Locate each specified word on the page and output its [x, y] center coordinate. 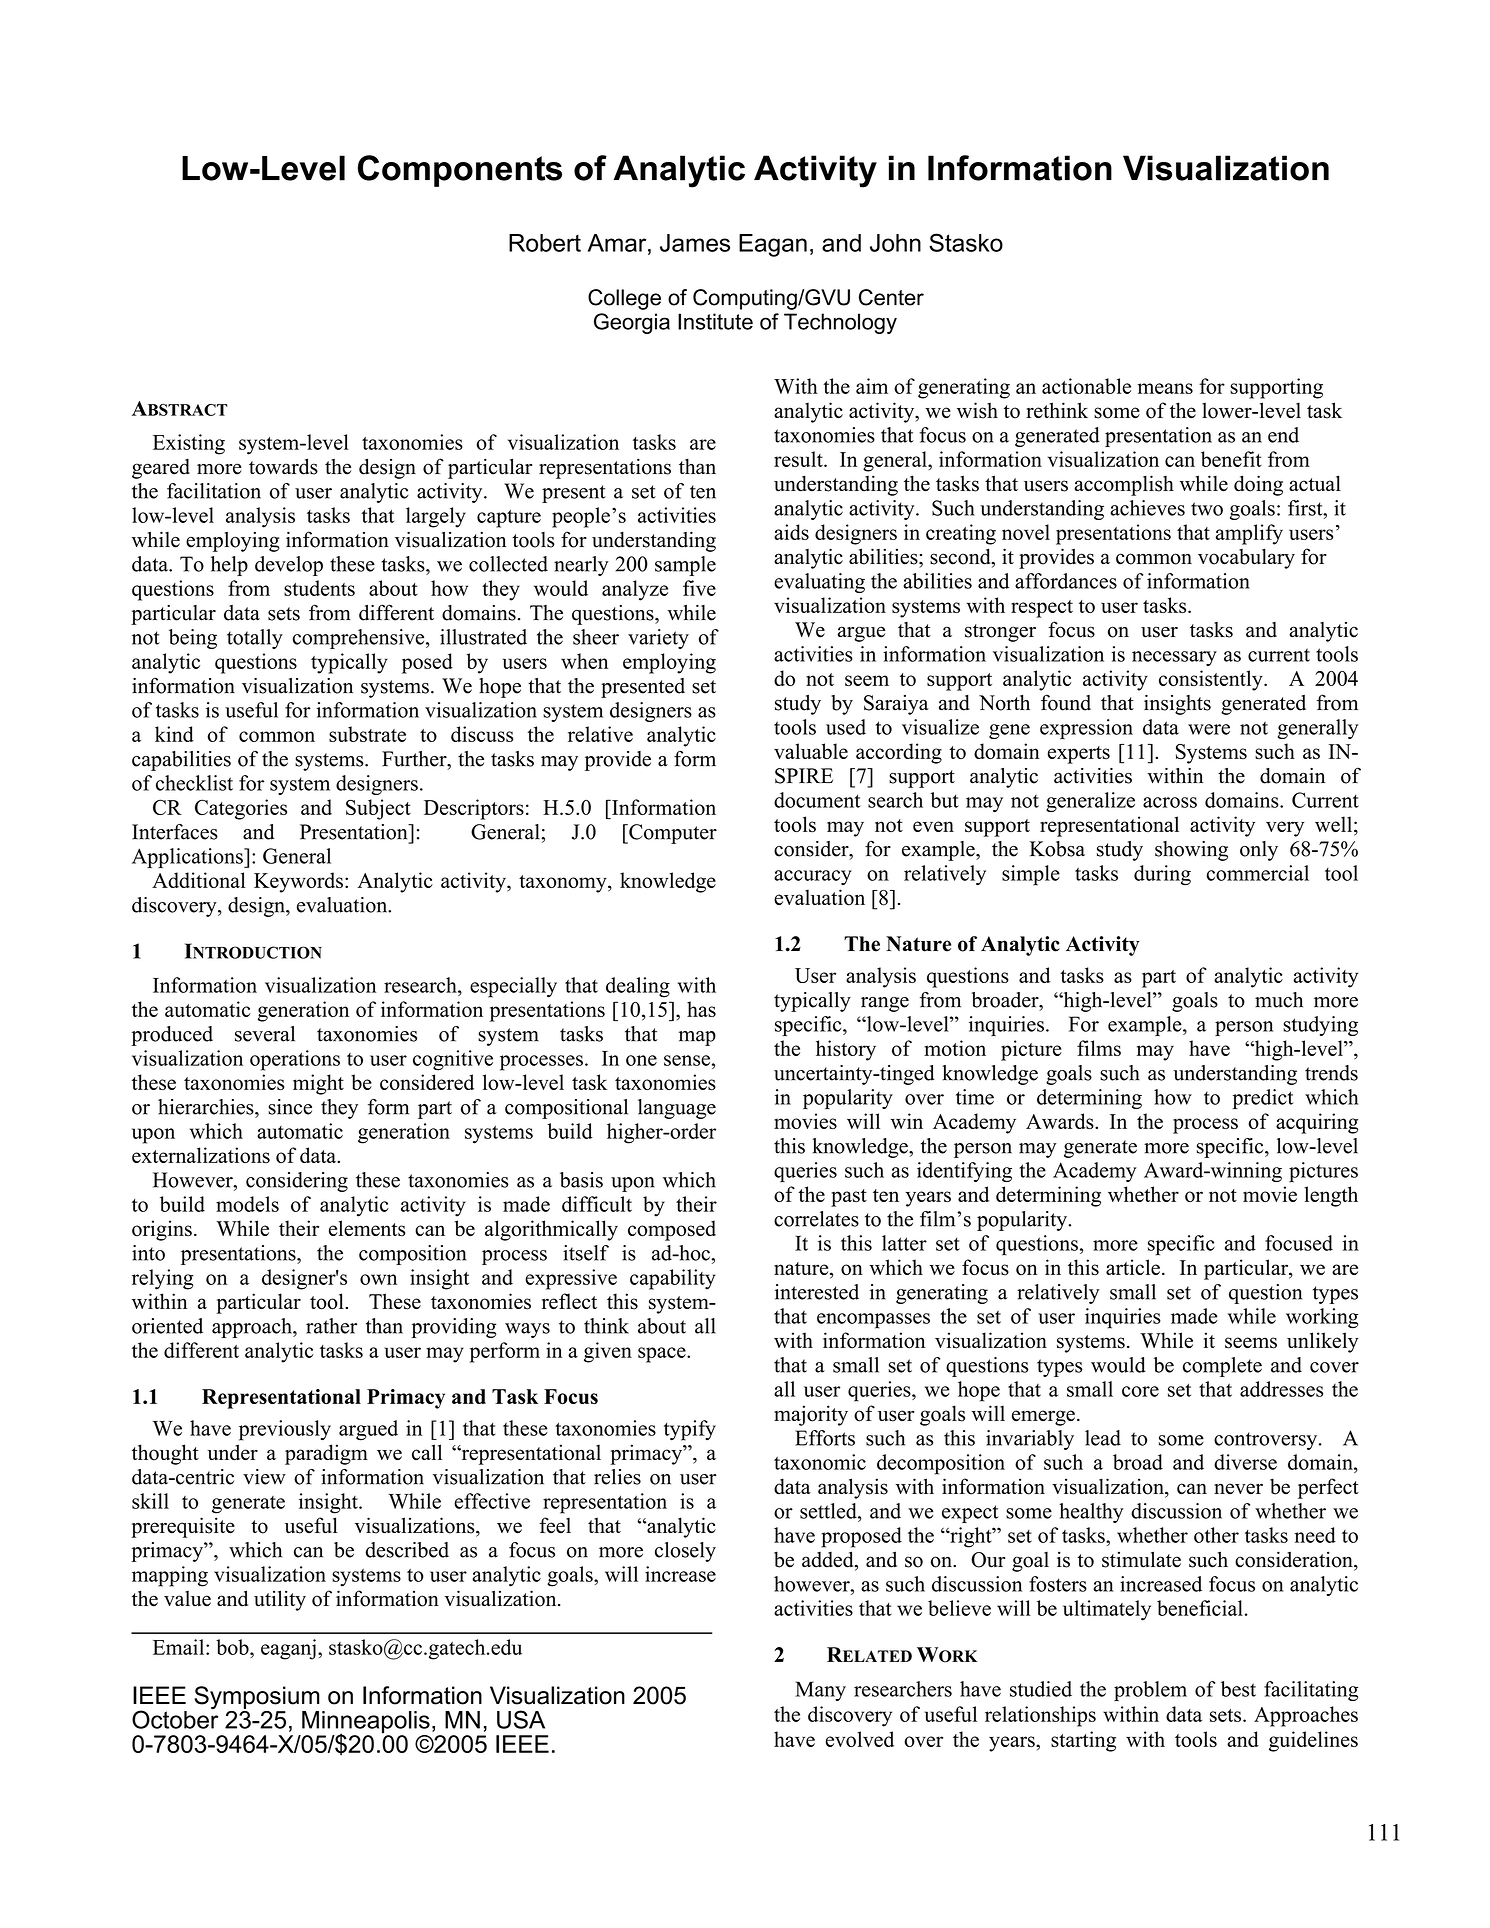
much [1279, 1000]
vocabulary [1246, 558]
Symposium [257, 1699]
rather [331, 1326]
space [663, 1355]
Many [820, 1691]
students [319, 588]
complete [1222, 1367]
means [1165, 388]
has [701, 1009]
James [695, 243]
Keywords [298, 882]
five [699, 588]
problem [1150, 1691]
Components [460, 171]
